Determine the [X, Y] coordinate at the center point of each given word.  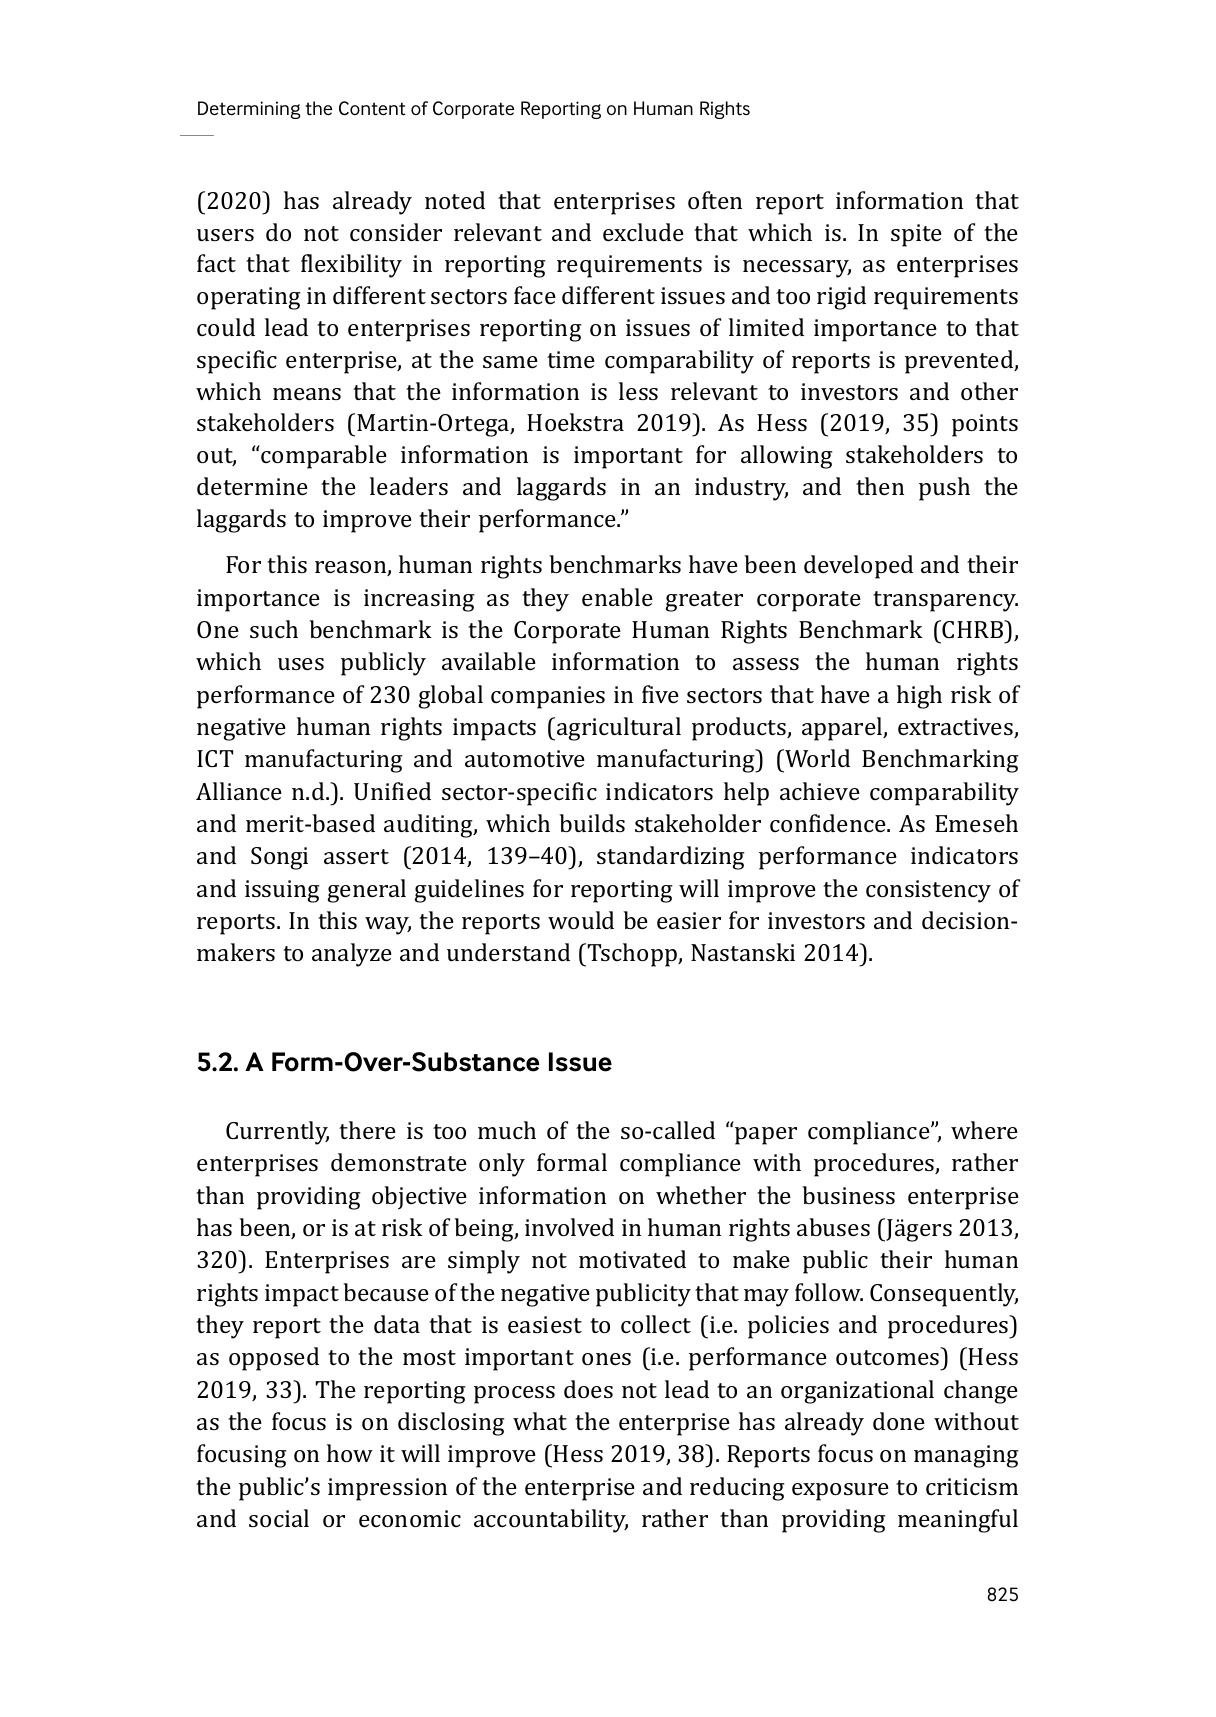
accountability [551, 1521]
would [581, 920]
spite [916, 235]
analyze [352, 955]
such [274, 629]
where [984, 1130]
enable [617, 597]
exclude [643, 232]
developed [858, 567]
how [350, 1453]
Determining [249, 110]
